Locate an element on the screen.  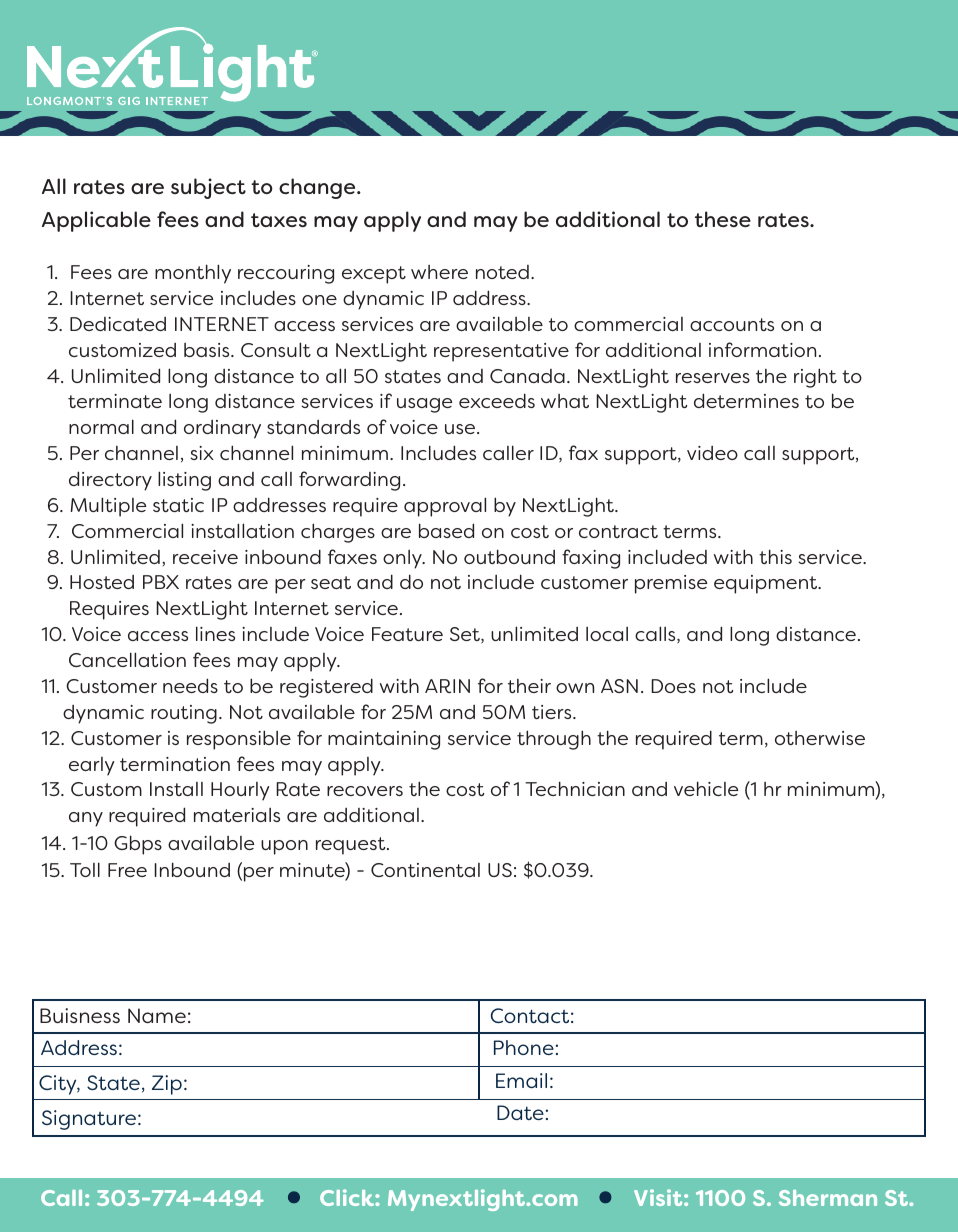
Zip is located at coordinates (167, 1085).
